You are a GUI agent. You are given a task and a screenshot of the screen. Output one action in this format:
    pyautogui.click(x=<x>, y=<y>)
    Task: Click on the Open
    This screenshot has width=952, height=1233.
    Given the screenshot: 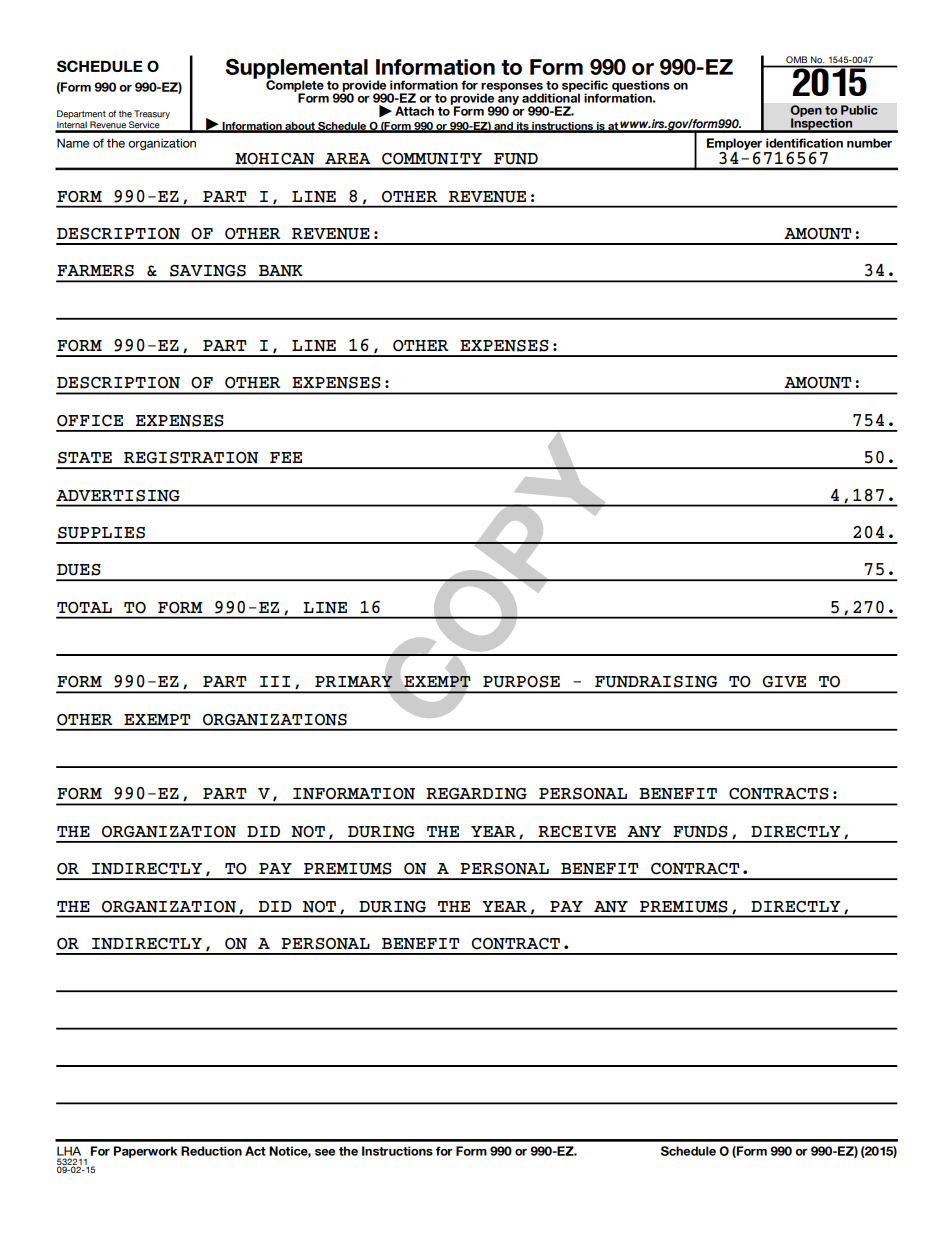 What is the action you would take?
    pyautogui.click(x=806, y=112)
